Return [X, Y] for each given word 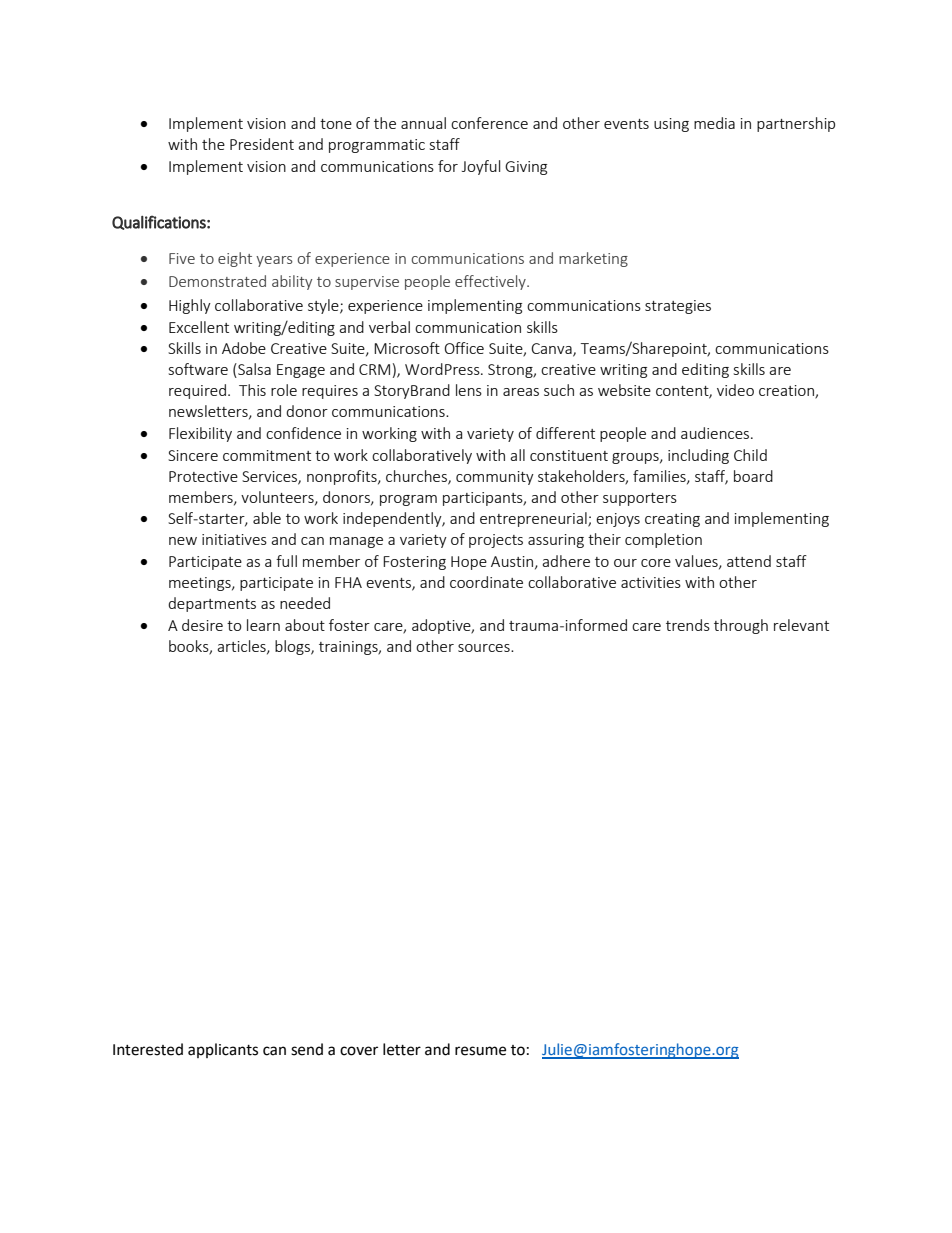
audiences [716, 433]
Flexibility [200, 434]
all [517, 455]
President [262, 144]
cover [359, 1051]
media [714, 123]
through [741, 626]
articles [242, 647]
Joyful [481, 167]
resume [480, 1051]
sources [485, 648]
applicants [223, 1050]
